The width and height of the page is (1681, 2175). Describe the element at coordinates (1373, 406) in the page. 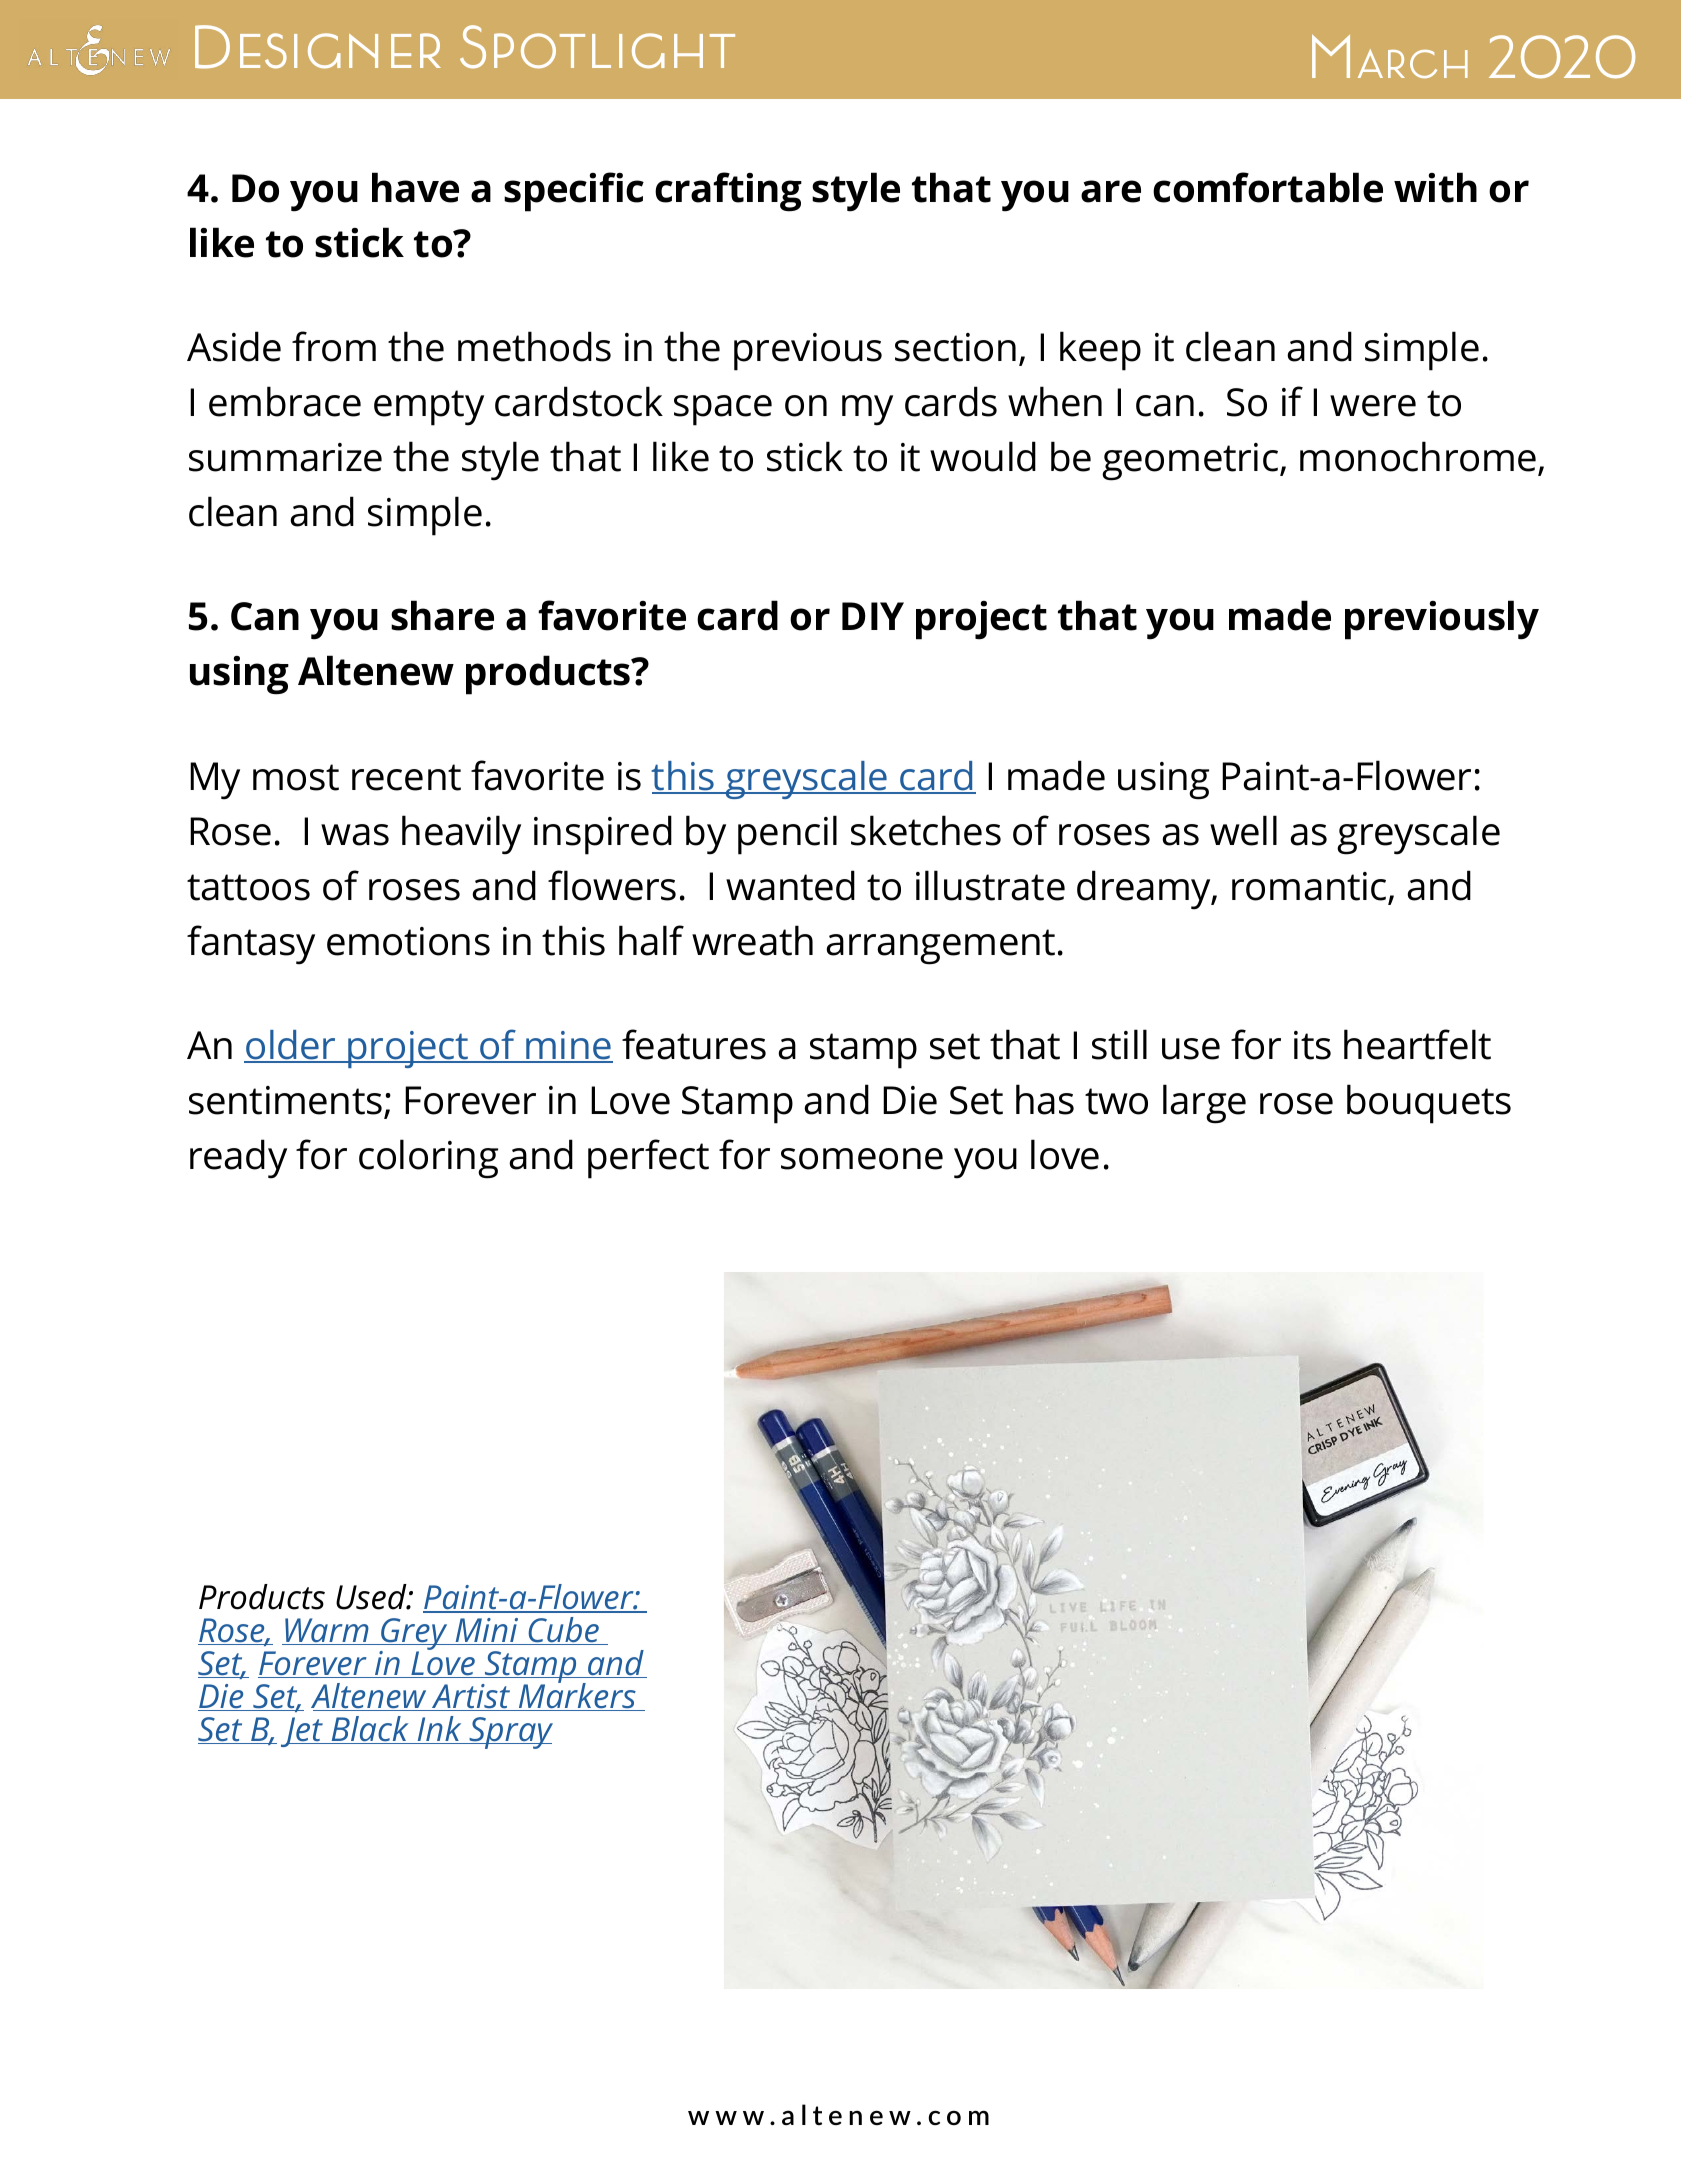

I see `were` at that location.
